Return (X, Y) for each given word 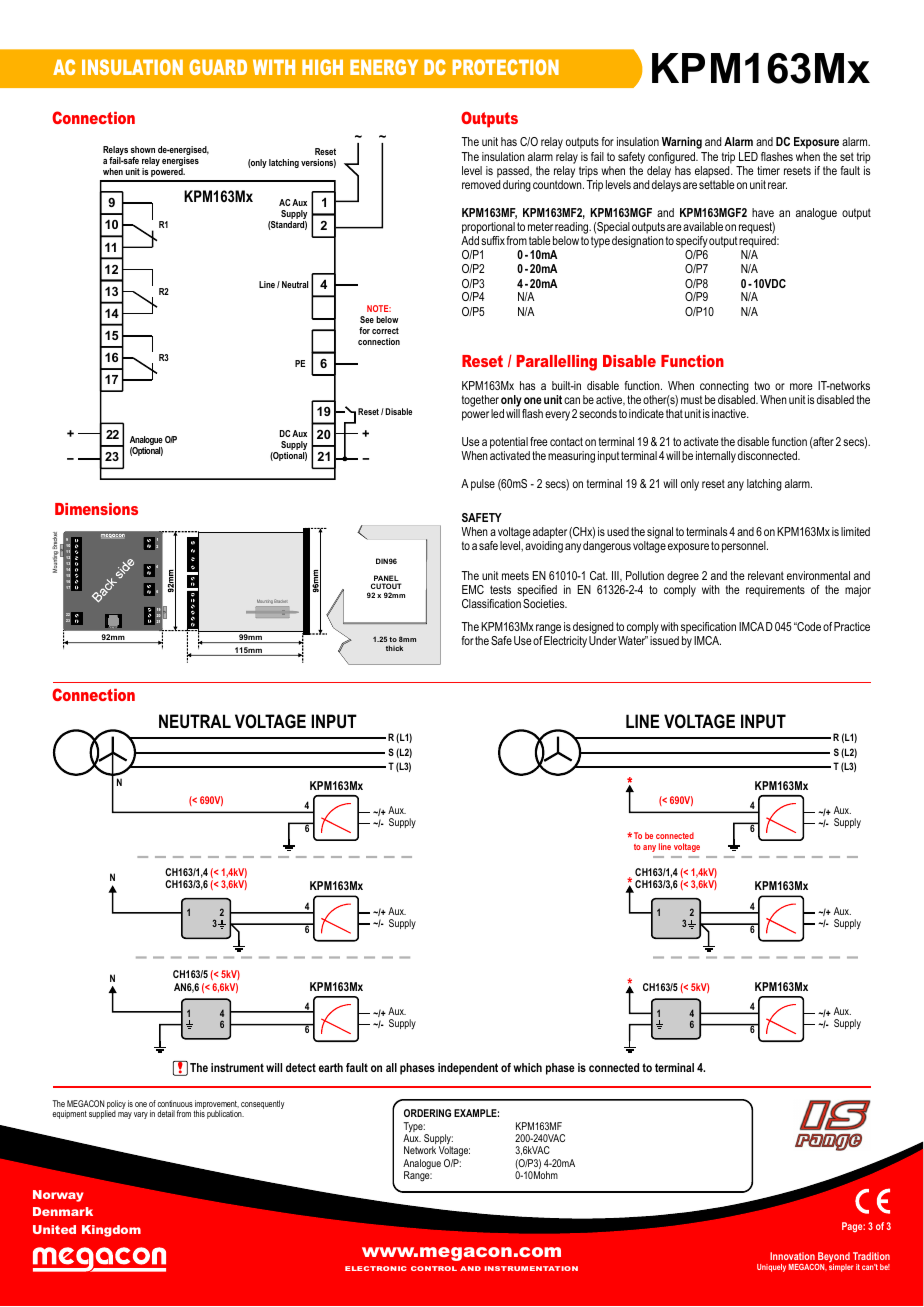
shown (143, 149)
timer (768, 170)
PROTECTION (506, 67)
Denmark (63, 1211)
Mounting (264, 603)
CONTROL (434, 1268)
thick (394, 648)
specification (708, 629)
